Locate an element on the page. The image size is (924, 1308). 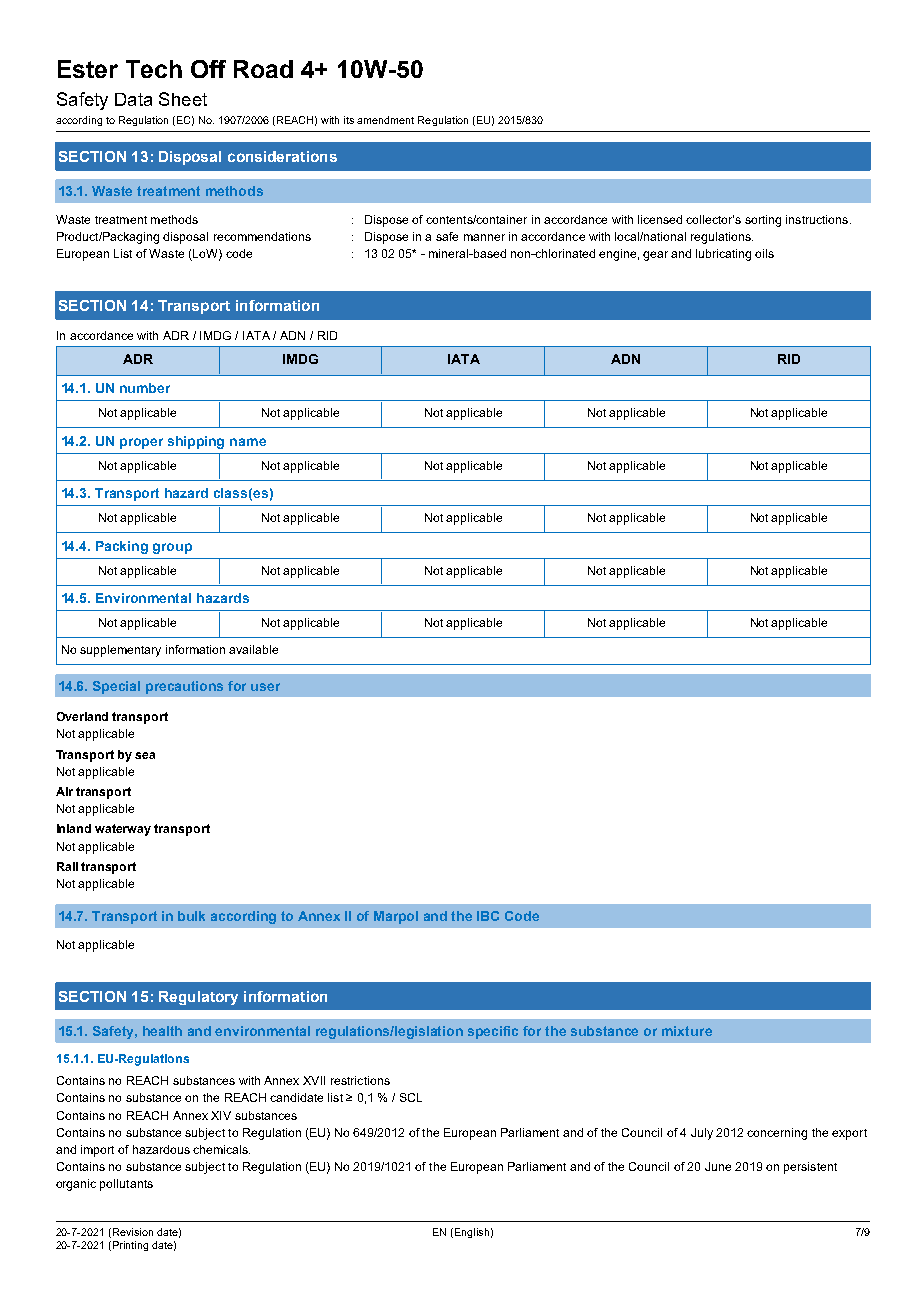
user is located at coordinates (265, 687).
